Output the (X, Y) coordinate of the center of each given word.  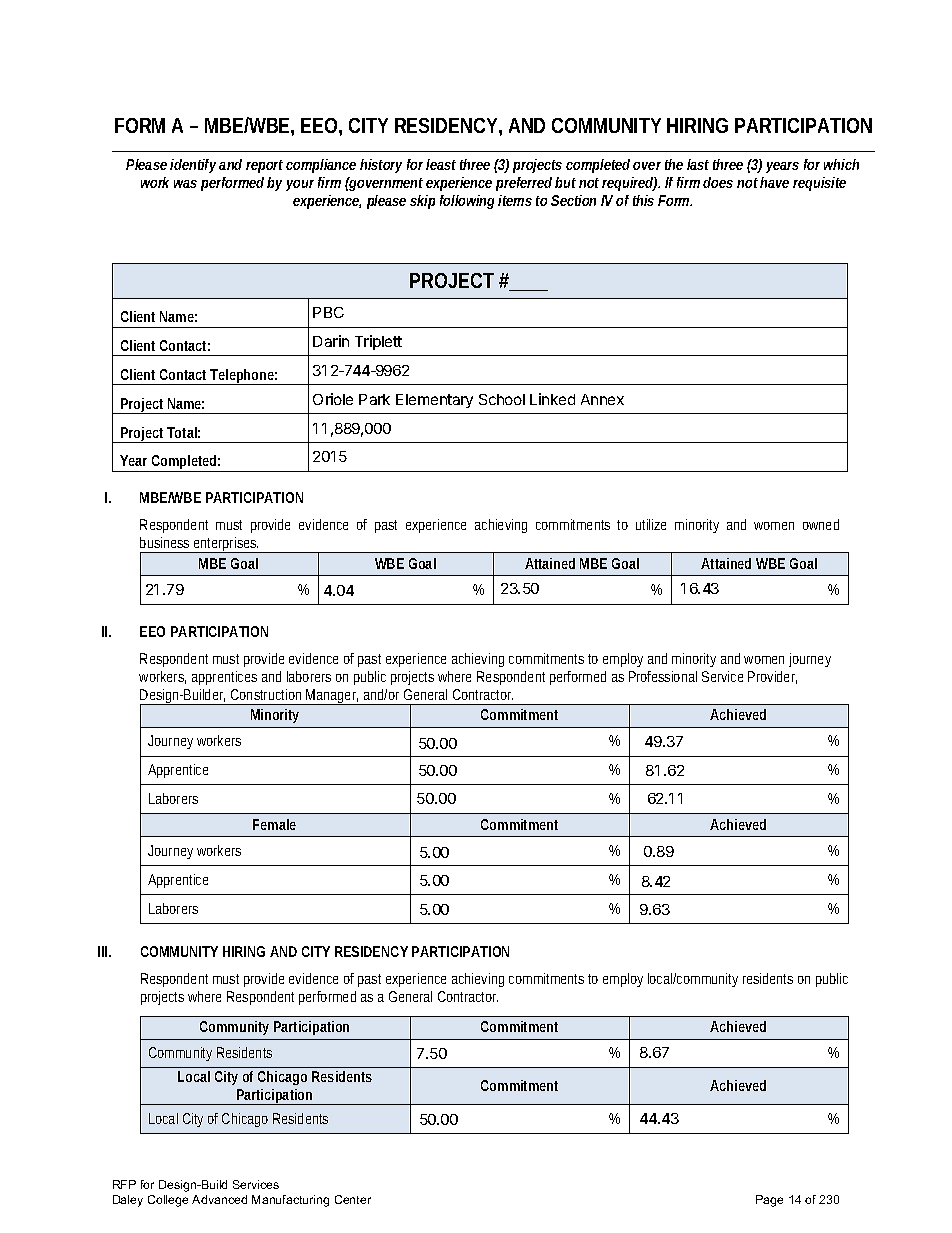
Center (353, 1199)
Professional (663, 676)
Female (274, 824)
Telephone (243, 377)
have (774, 182)
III (104, 951)
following (467, 202)
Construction (266, 694)
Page (769, 1201)
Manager (333, 697)
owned (821, 524)
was (185, 184)
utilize (651, 524)
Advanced (219, 1199)
